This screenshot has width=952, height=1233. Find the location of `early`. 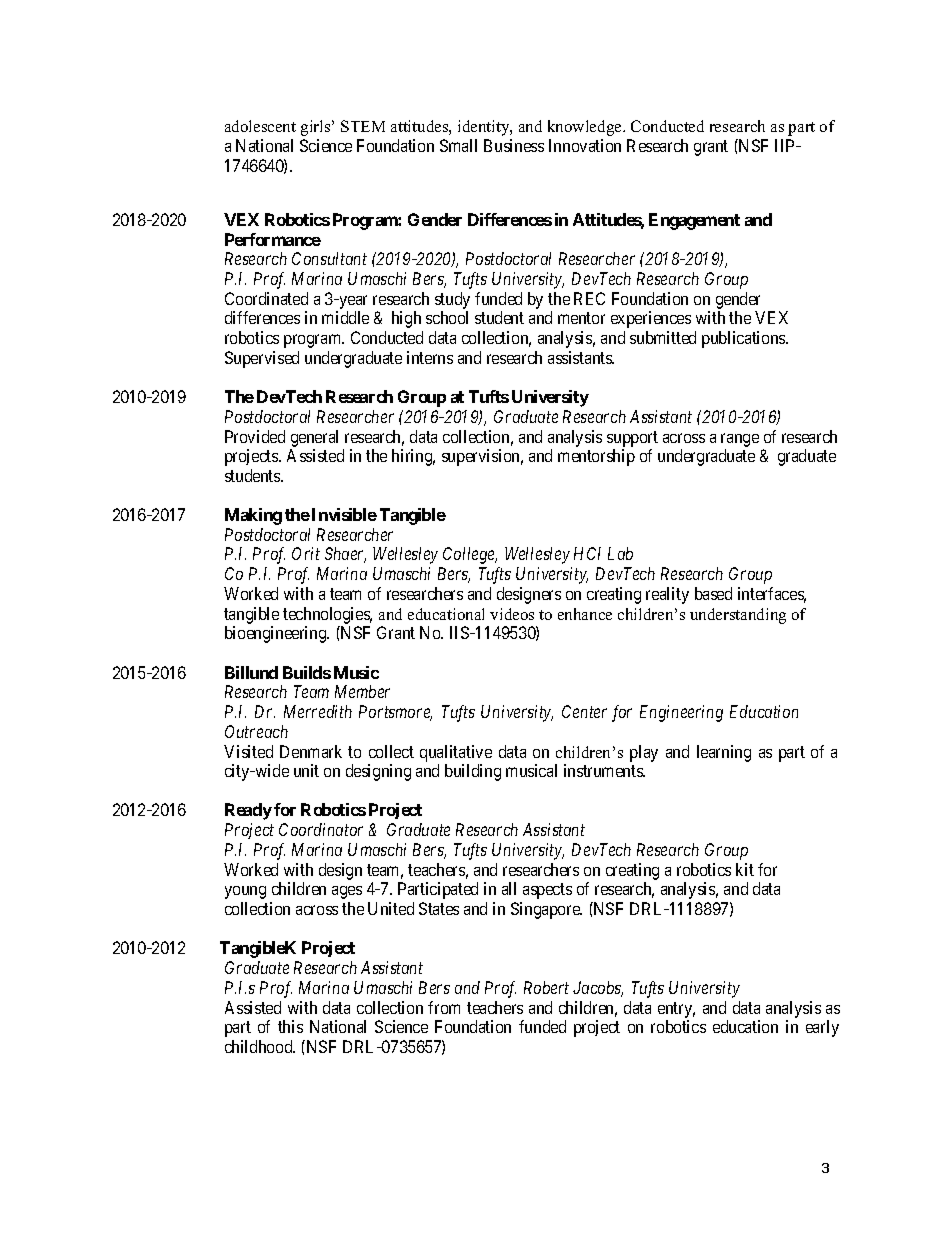

early is located at coordinates (822, 1028).
